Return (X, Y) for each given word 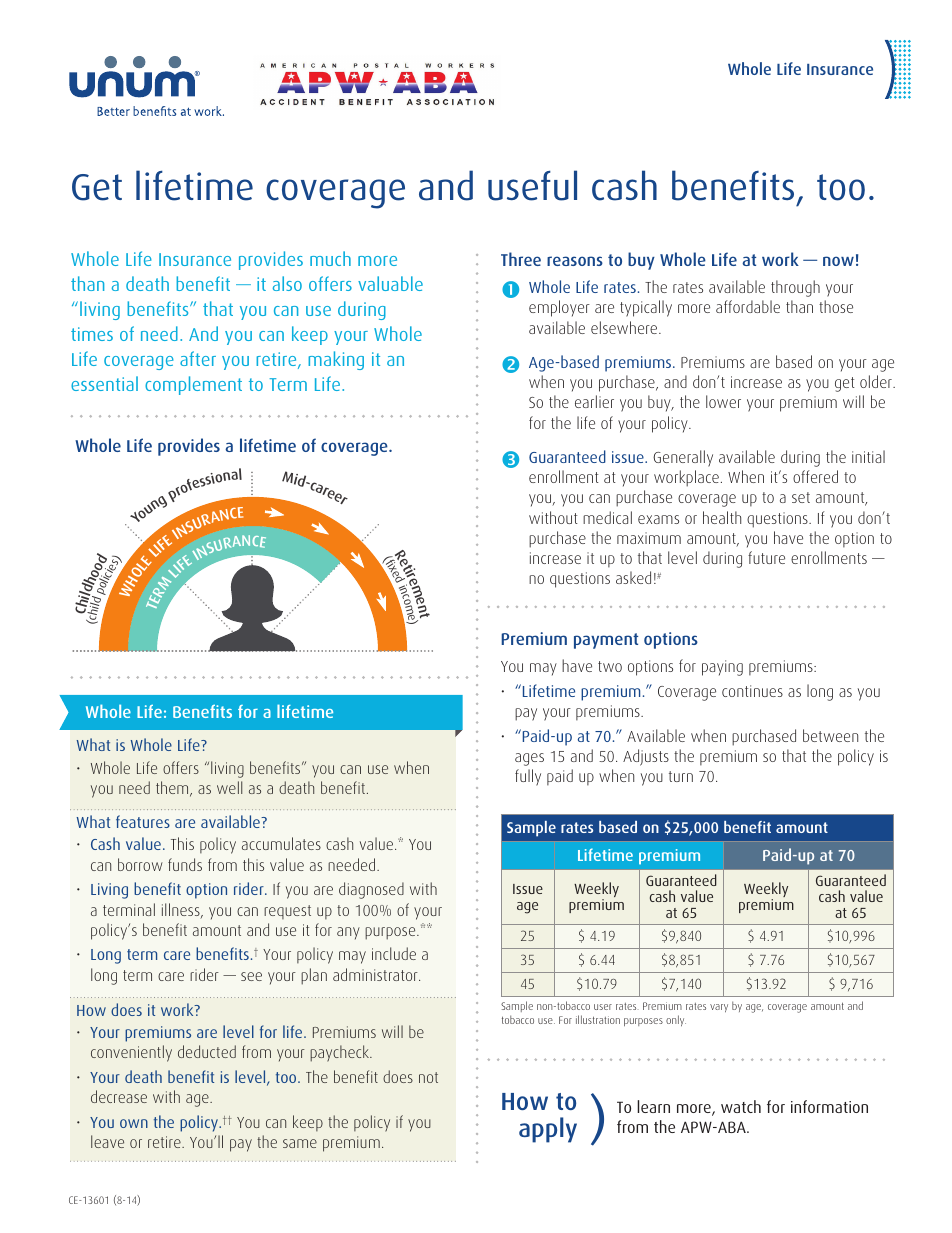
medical (607, 517)
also (287, 283)
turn (681, 776)
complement (193, 385)
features (143, 821)
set (801, 497)
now (838, 261)
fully (528, 777)
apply (548, 1130)
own (134, 1123)
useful (532, 185)
